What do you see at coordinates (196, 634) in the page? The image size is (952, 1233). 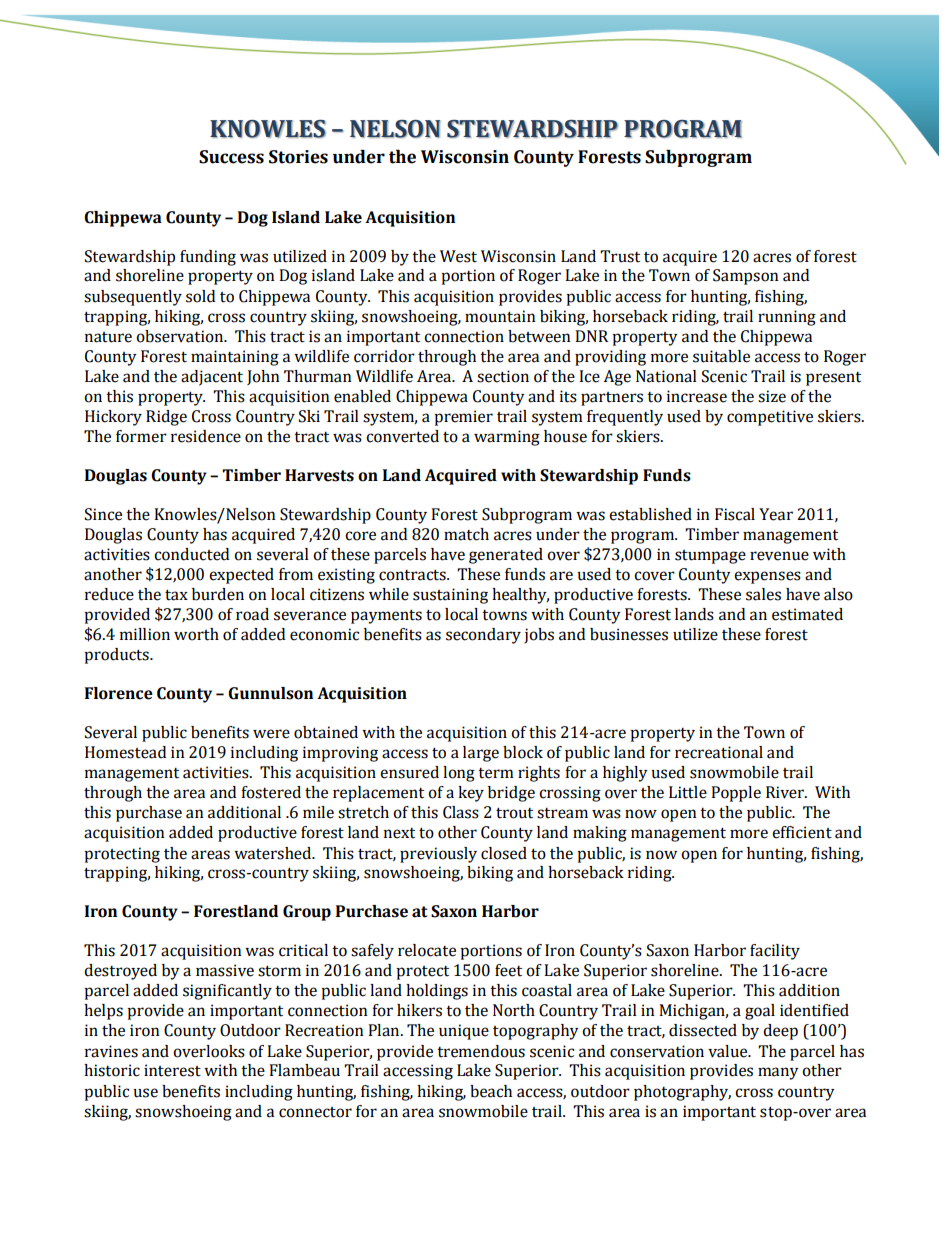 I see `worth` at bounding box center [196, 634].
